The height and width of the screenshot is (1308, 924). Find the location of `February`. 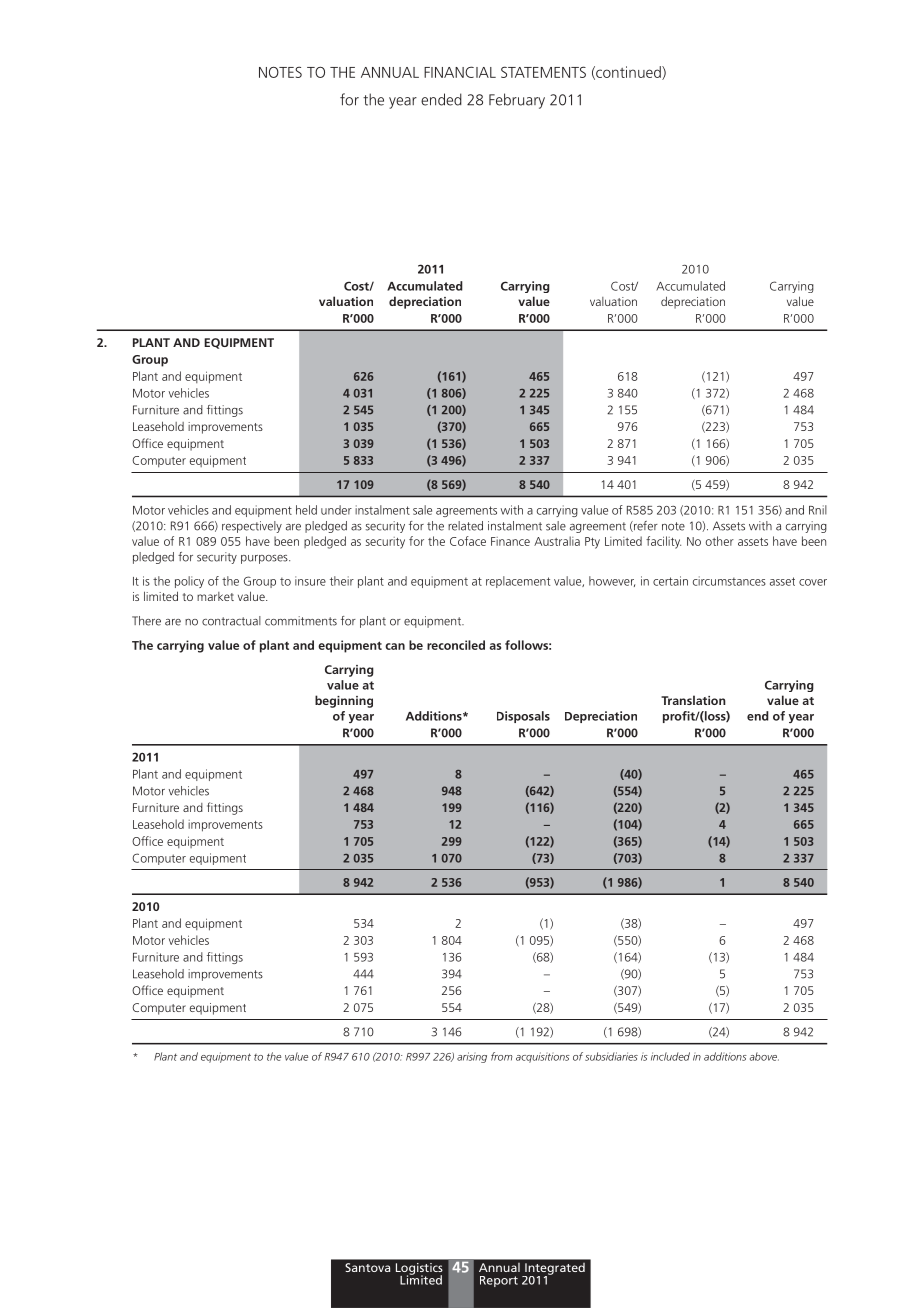

February is located at coordinates (517, 101).
